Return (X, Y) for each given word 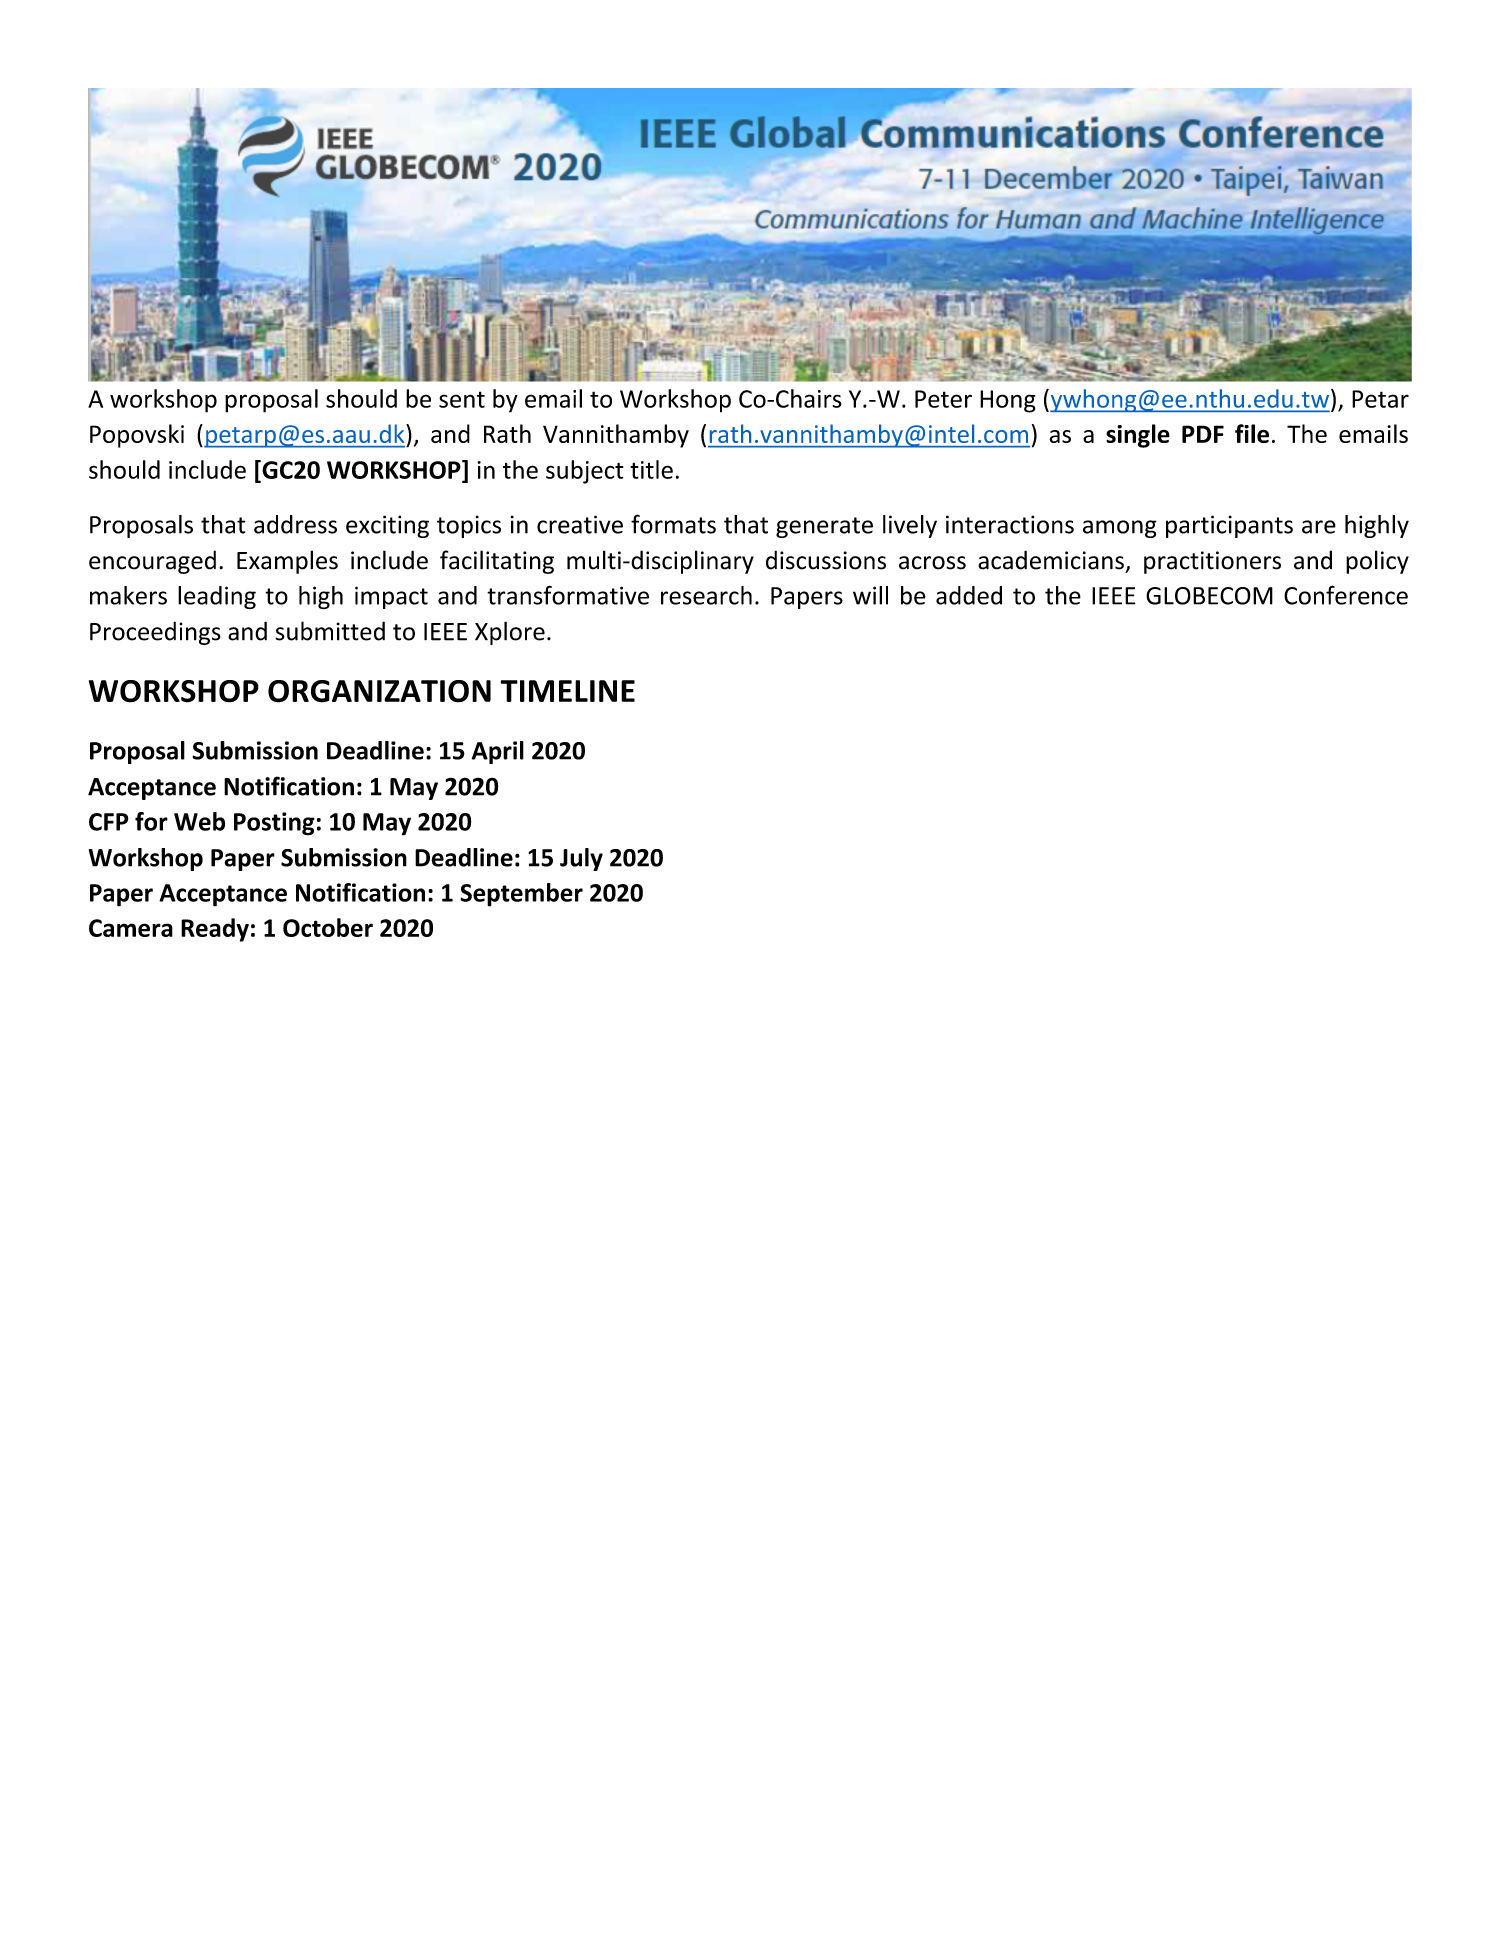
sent (462, 399)
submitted (330, 631)
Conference (1346, 595)
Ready (215, 930)
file (1252, 433)
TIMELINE (567, 691)
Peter (943, 399)
